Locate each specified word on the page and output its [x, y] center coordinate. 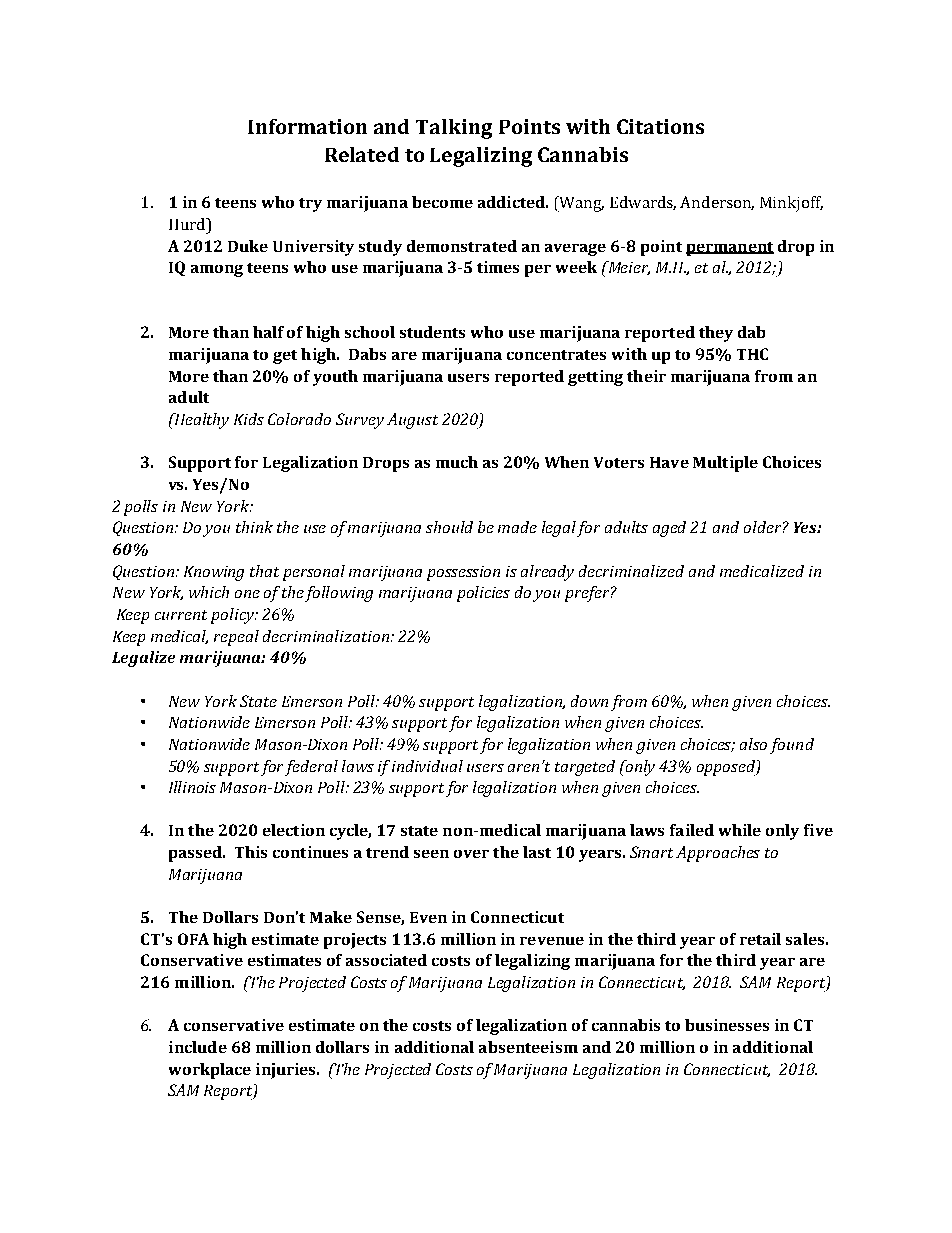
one [247, 594]
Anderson [717, 203]
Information [307, 126]
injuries [287, 1071]
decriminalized [631, 571]
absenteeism [528, 1047]
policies [483, 594]
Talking [454, 129]
